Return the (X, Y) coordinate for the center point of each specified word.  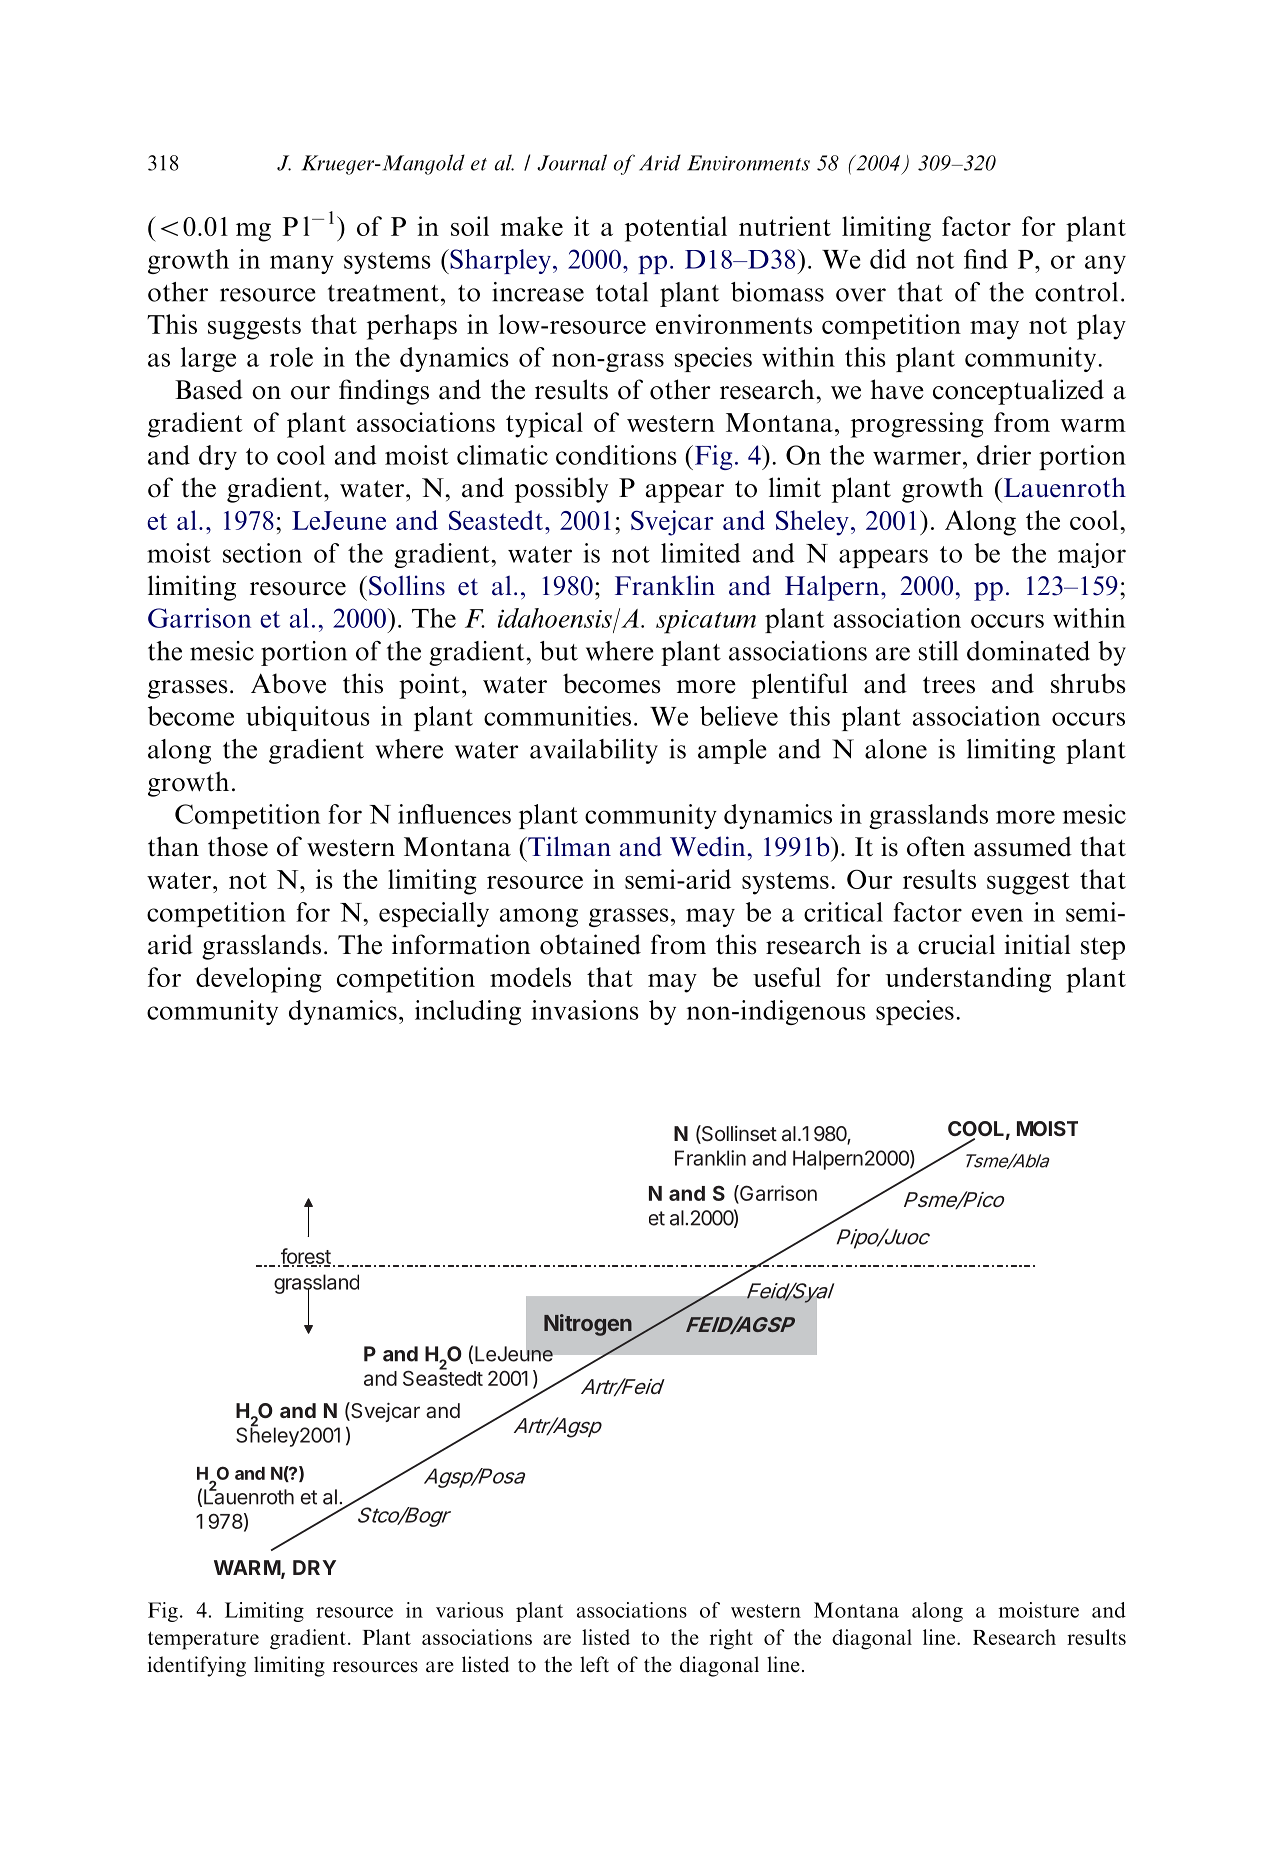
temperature (203, 1640)
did (888, 259)
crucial (956, 944)
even (997, 915)
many (302, 264)
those (238, 846)
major (1092, 555)
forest (304, 1257)
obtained (590, 944)
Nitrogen (588, 1325)
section (262, 553)
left (594, 1664)
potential (676, 229)
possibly (561, 490)
